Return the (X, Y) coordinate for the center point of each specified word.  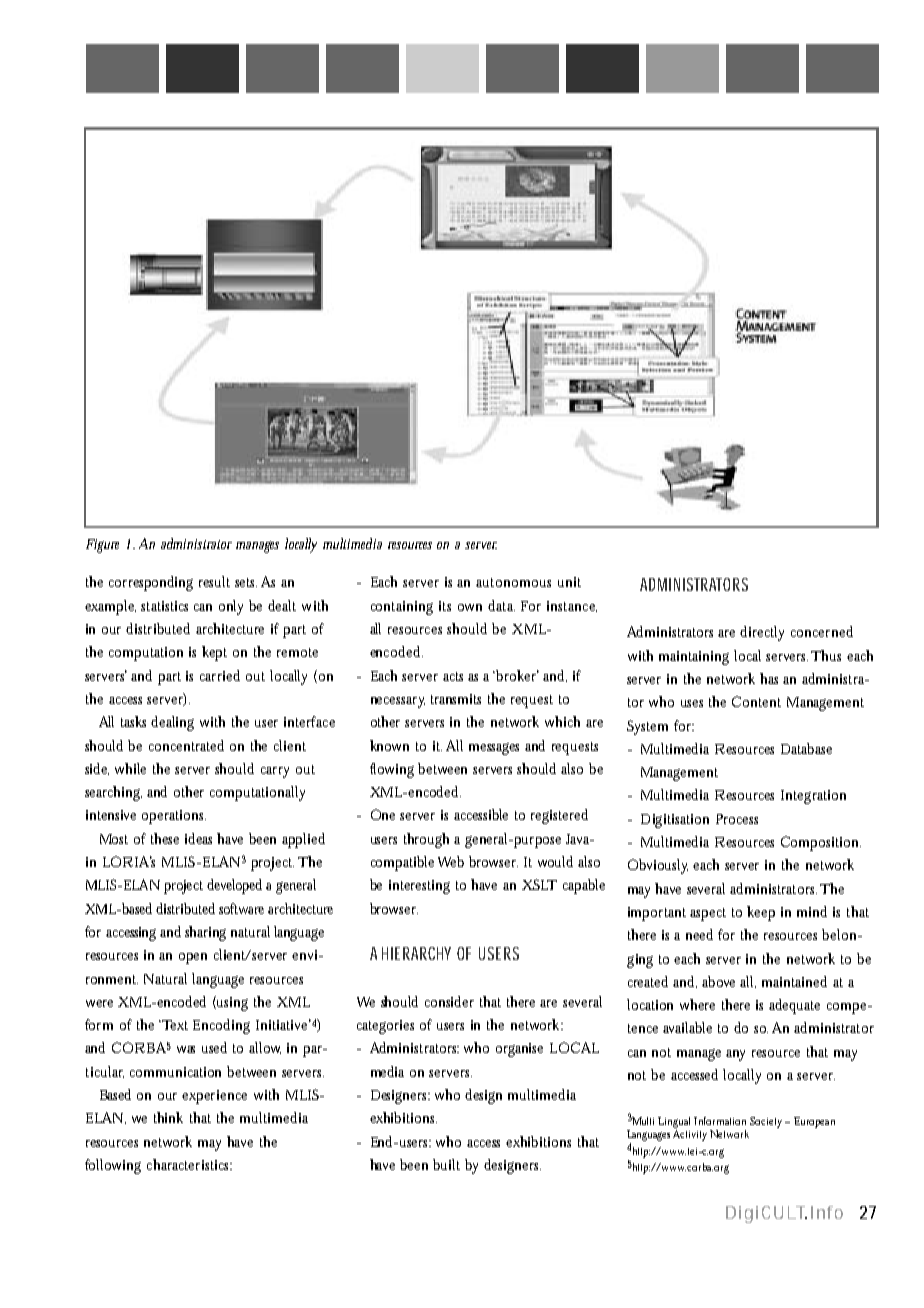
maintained (794, 981)
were (99, 1003)
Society (768, 1122)
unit (569, 582)
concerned (822, 631)
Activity (690, 1135)
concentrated (186, 745)
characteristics (189, 1164)
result (214, 581)
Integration (813, 797)
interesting (419, 887)
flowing (392, 770)
